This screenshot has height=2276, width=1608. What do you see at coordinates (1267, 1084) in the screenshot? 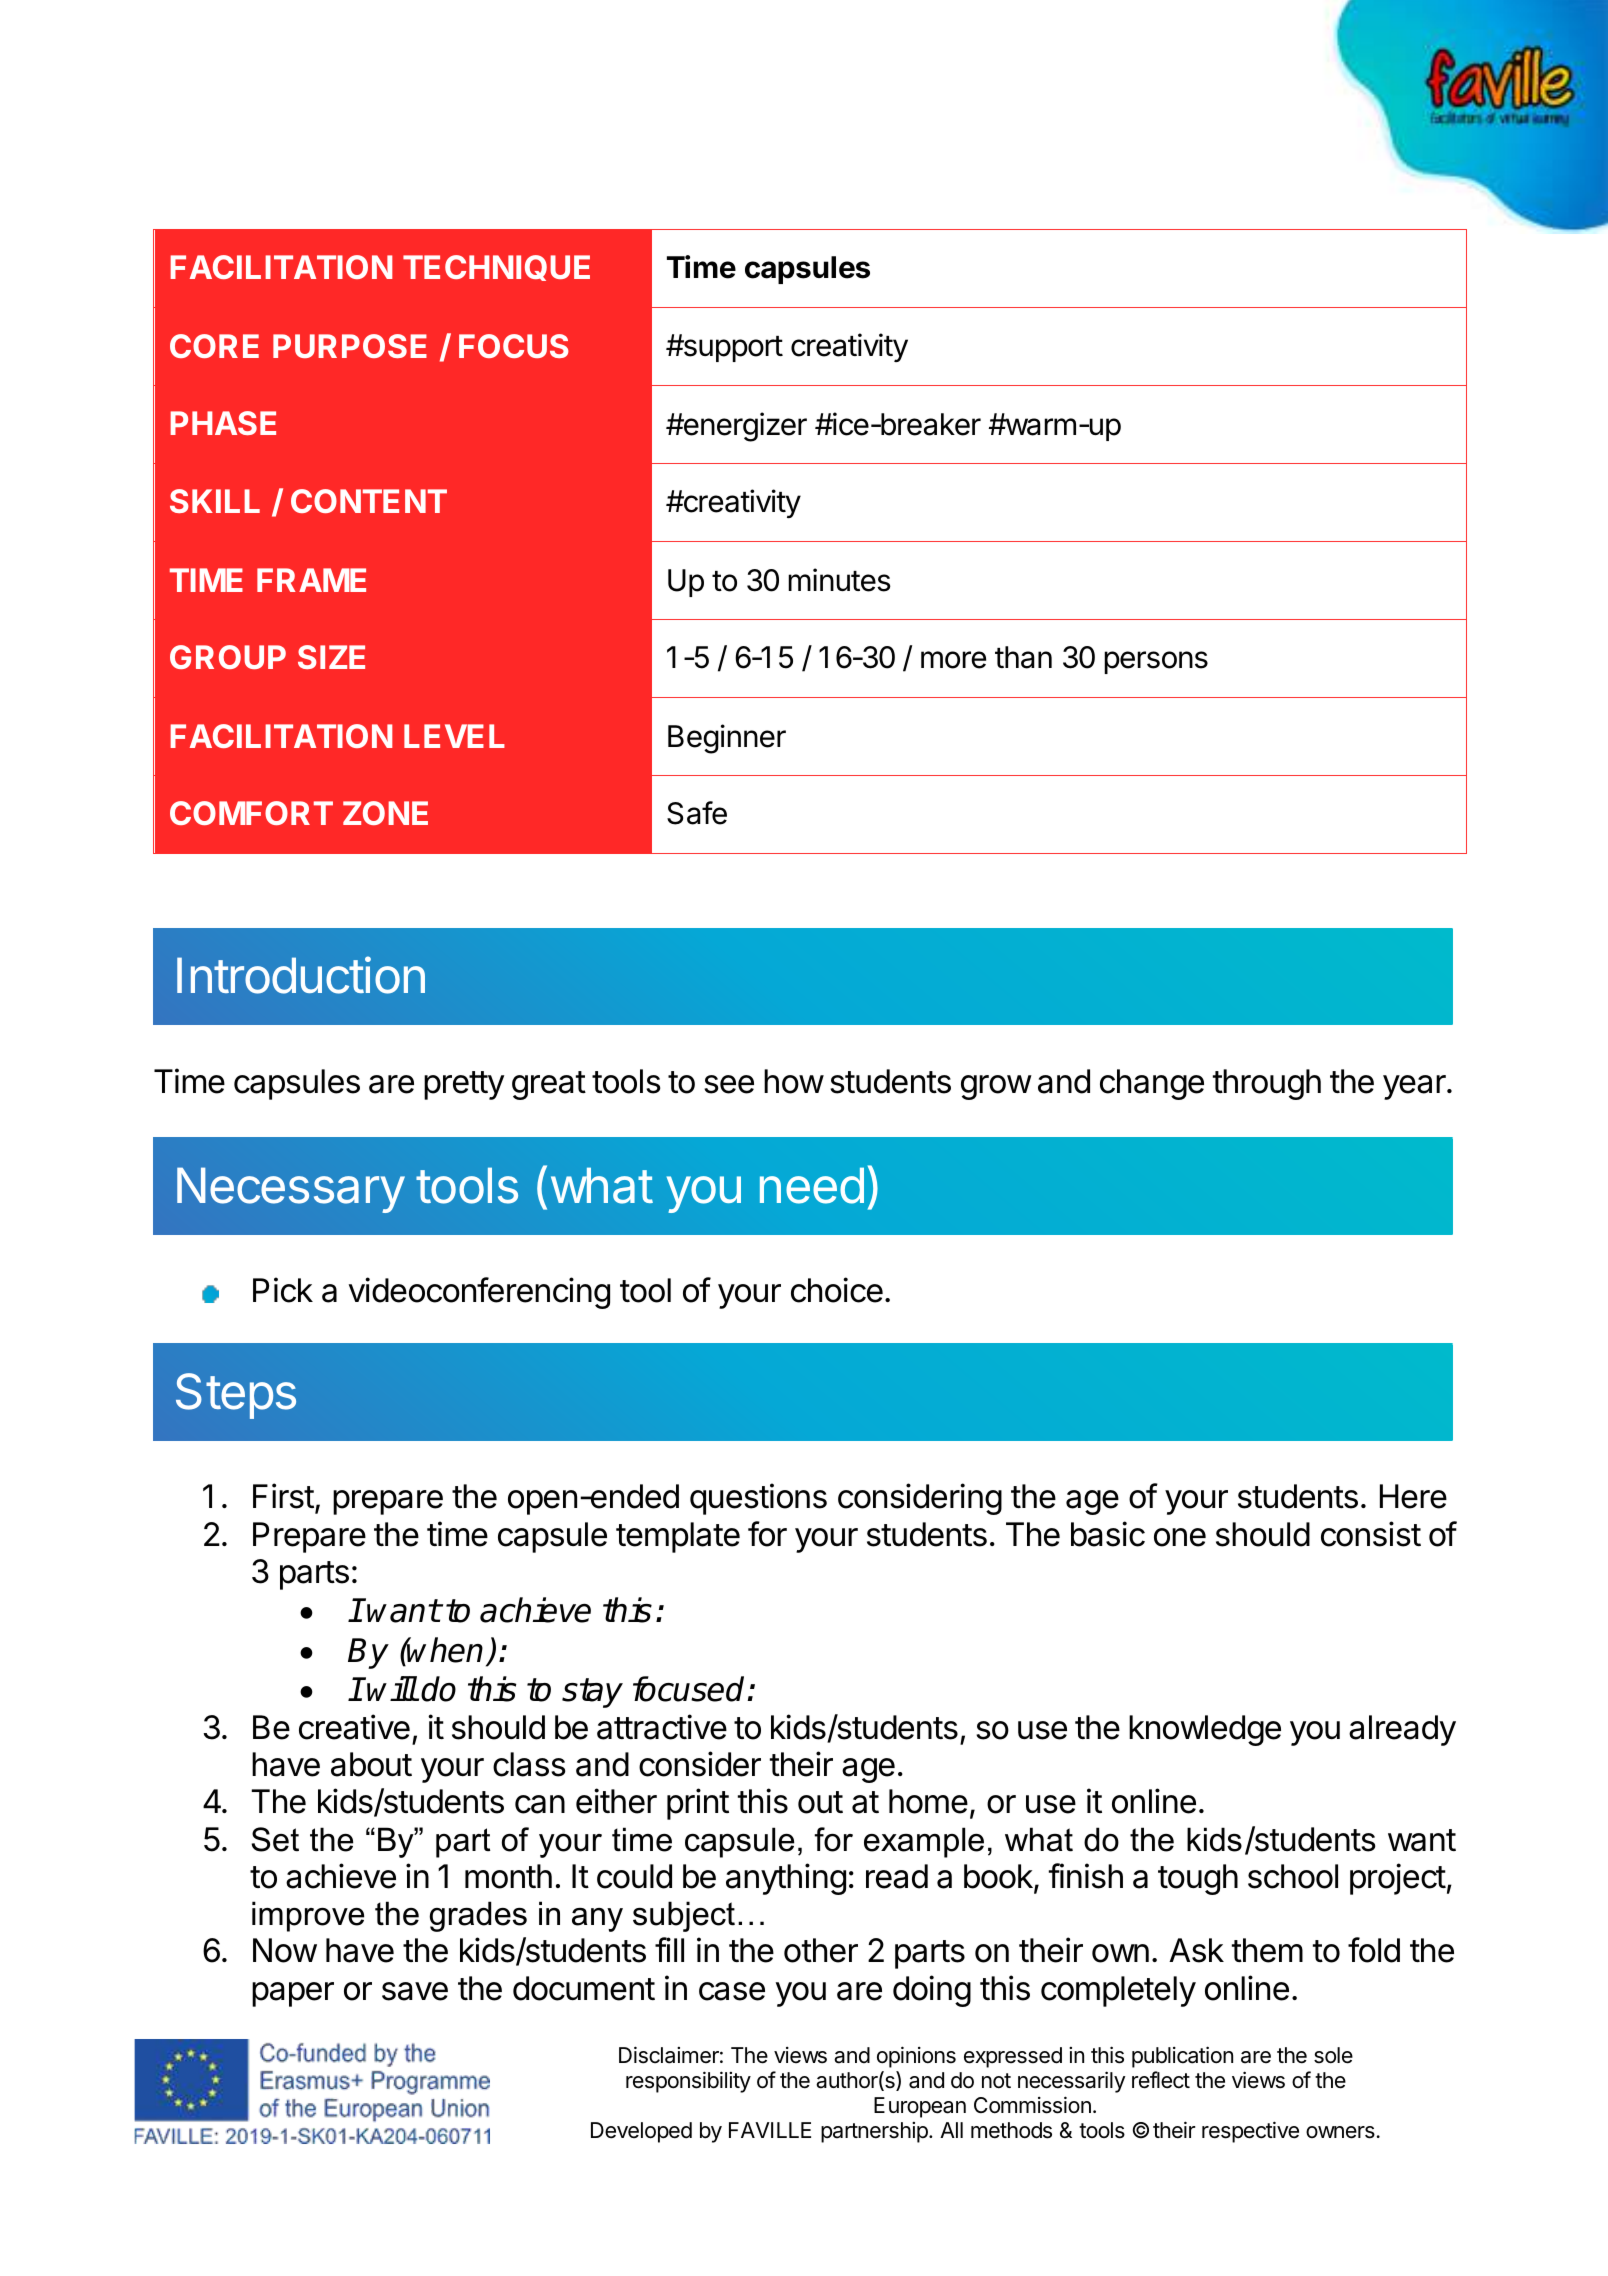
I see `through` at bounding box center [1267, 1084].
